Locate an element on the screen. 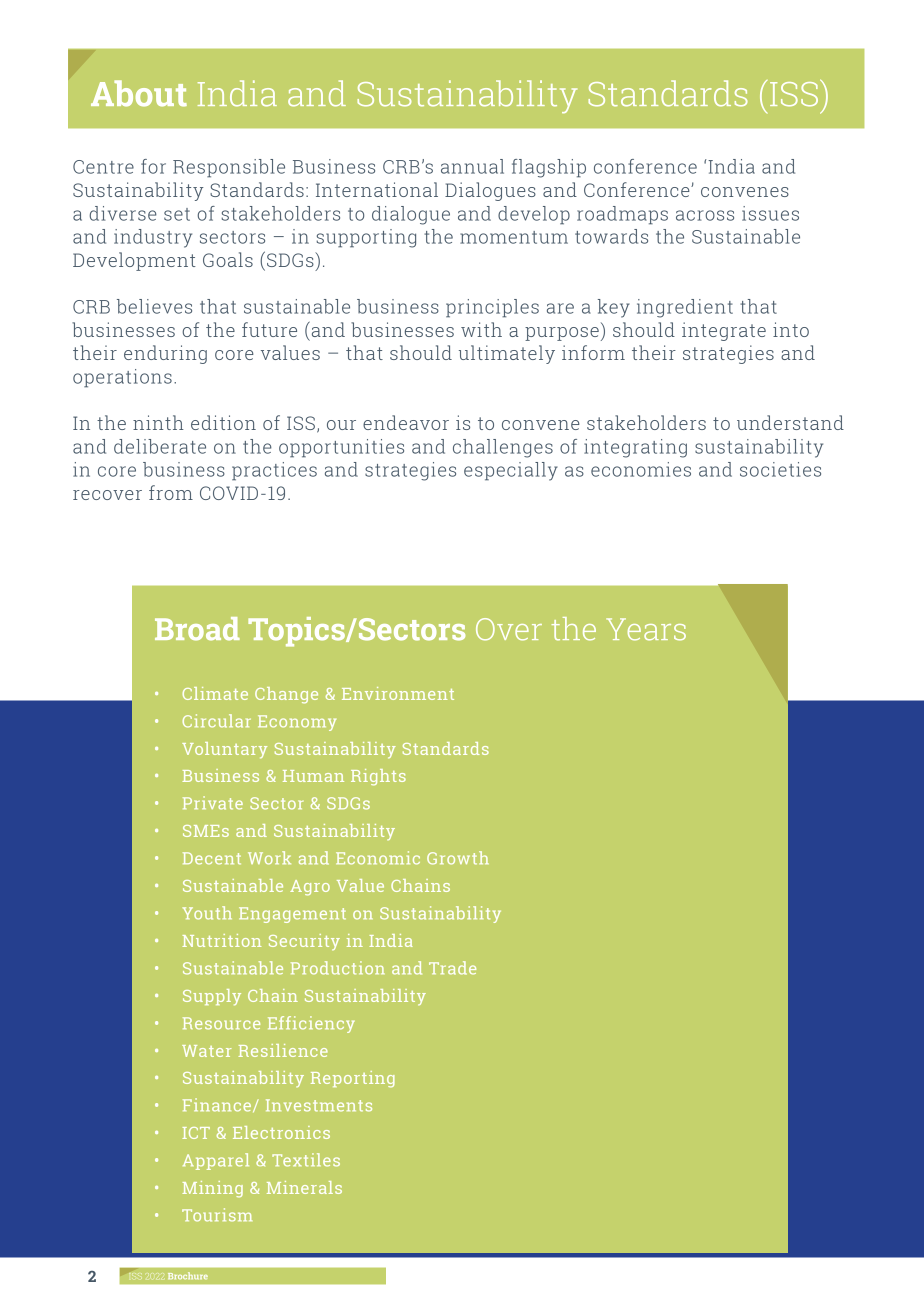 The image size is (924, 1308). ninth is located at coordinates (158, 422).
